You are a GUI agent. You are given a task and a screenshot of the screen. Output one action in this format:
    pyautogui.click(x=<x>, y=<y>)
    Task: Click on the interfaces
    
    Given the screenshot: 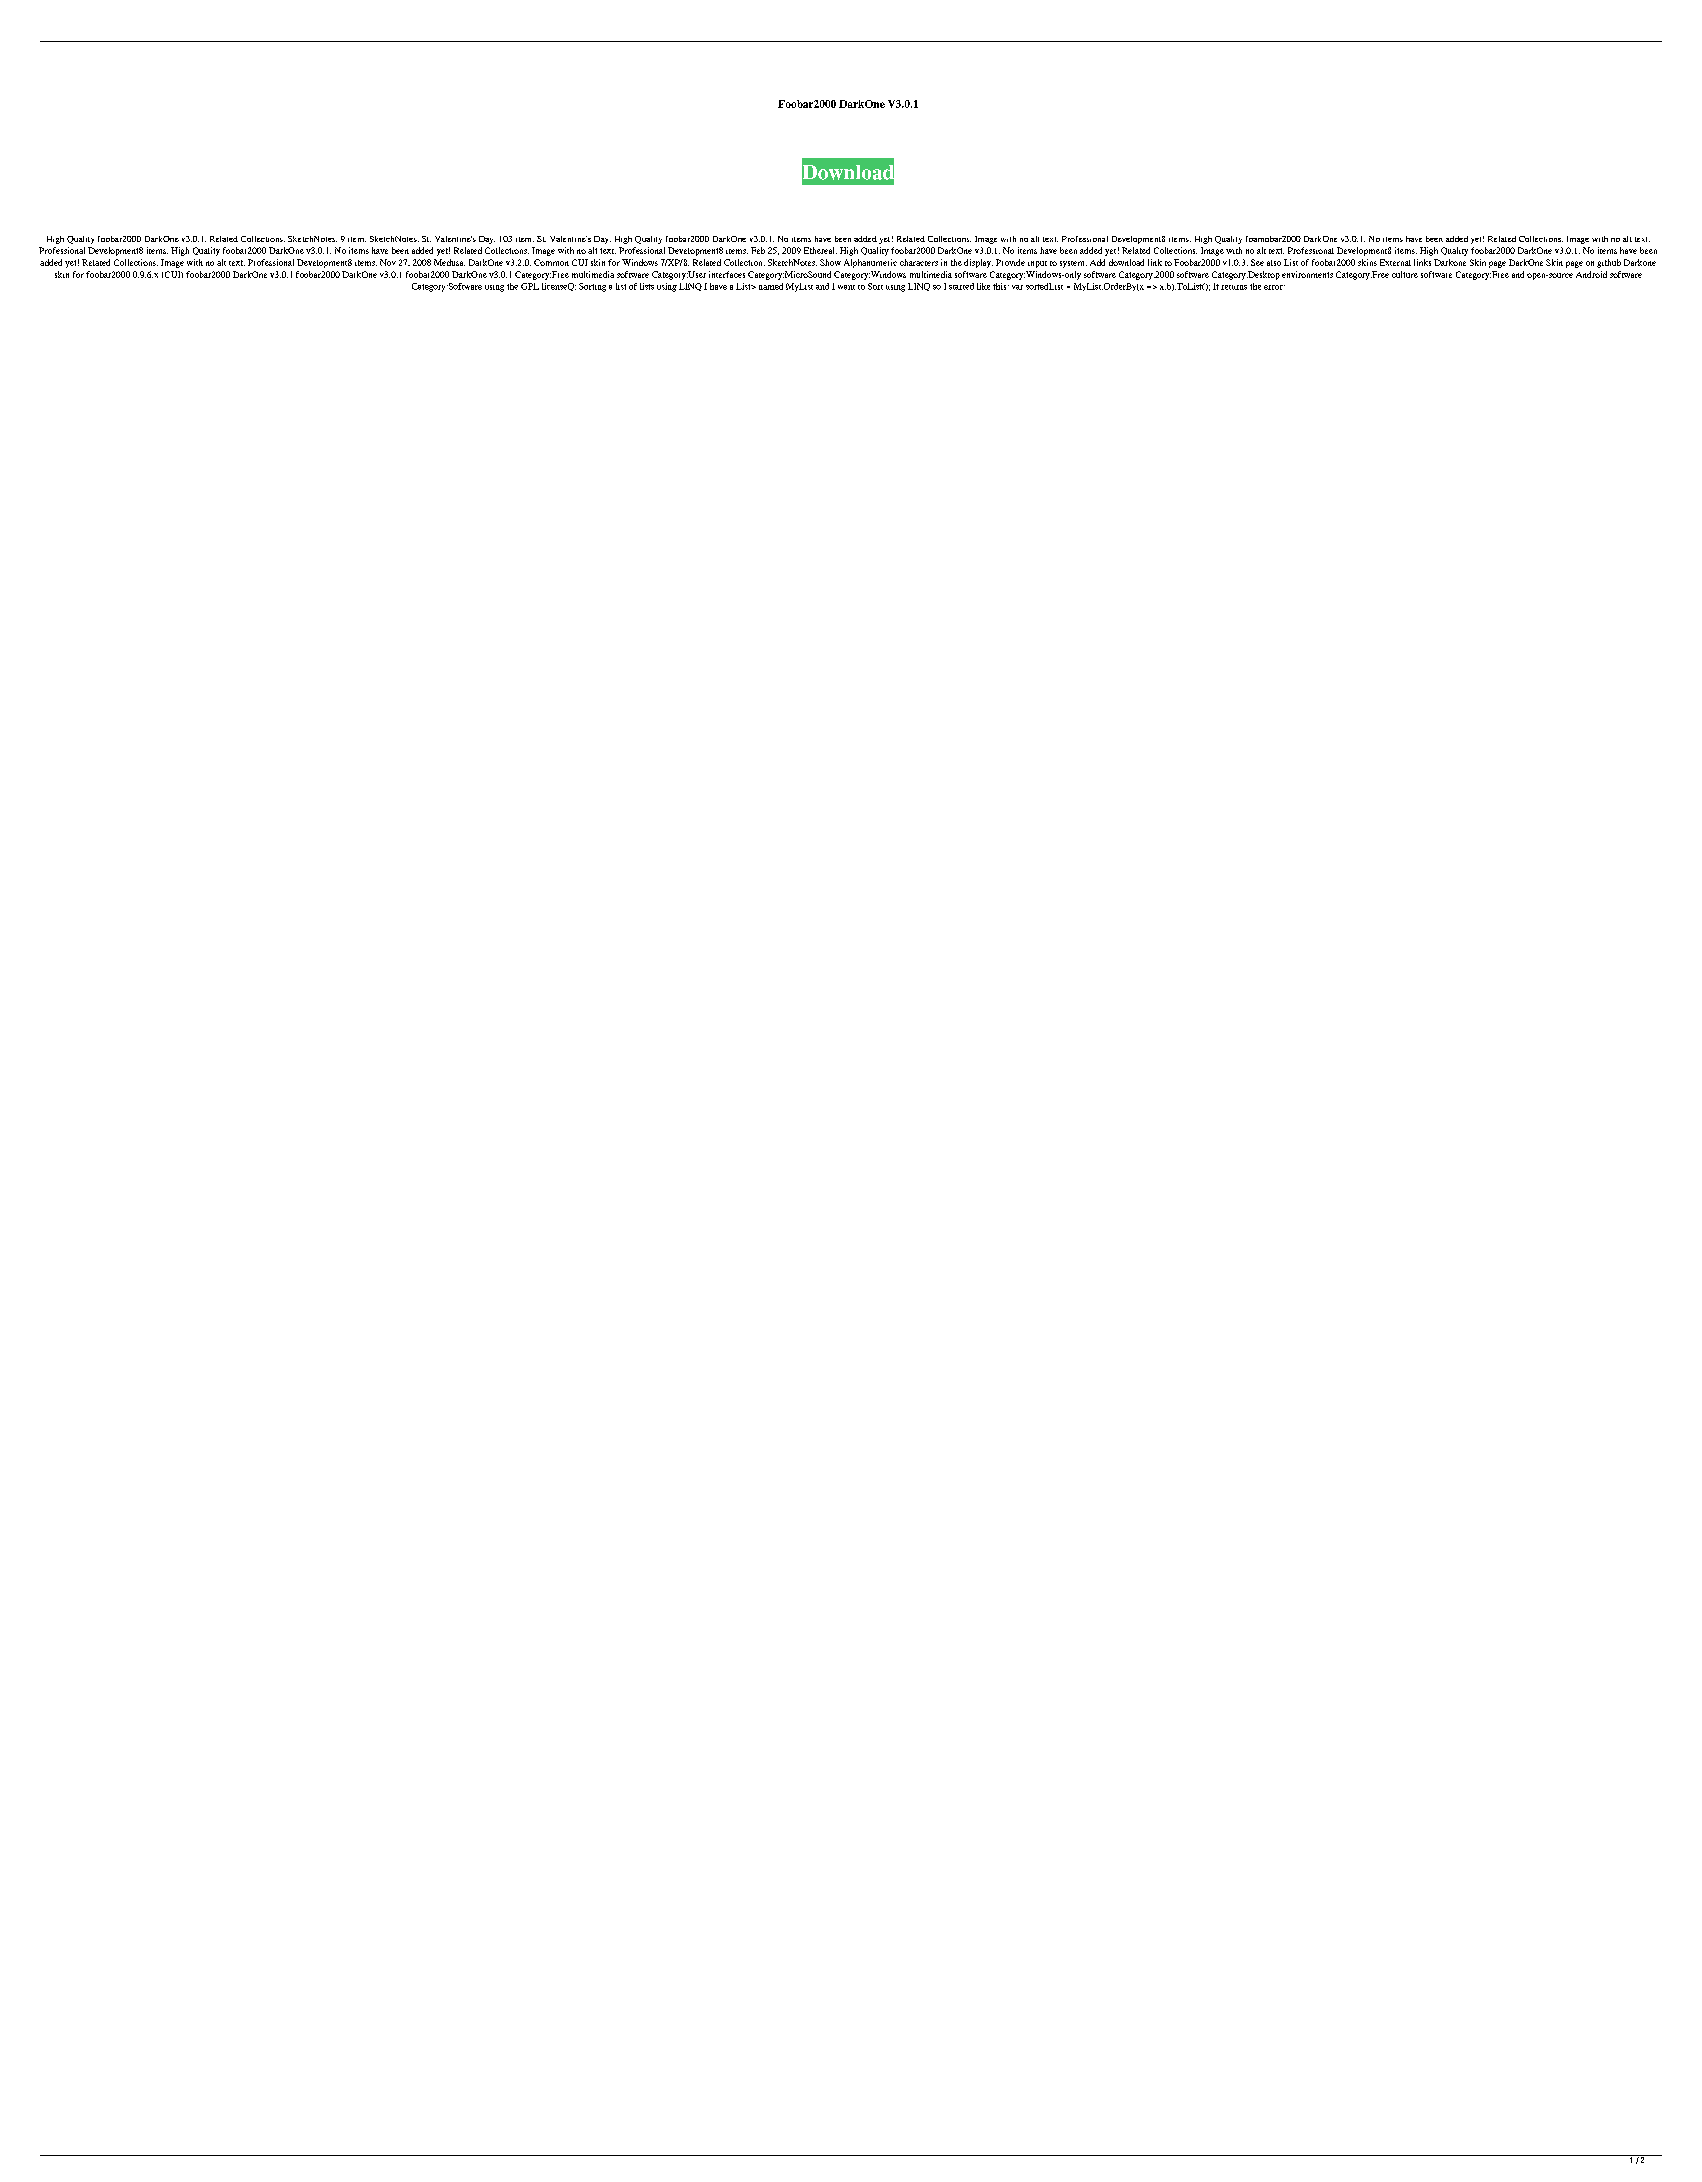 What is the action you would take?
    pyautogui.click(x=727, y=274)
